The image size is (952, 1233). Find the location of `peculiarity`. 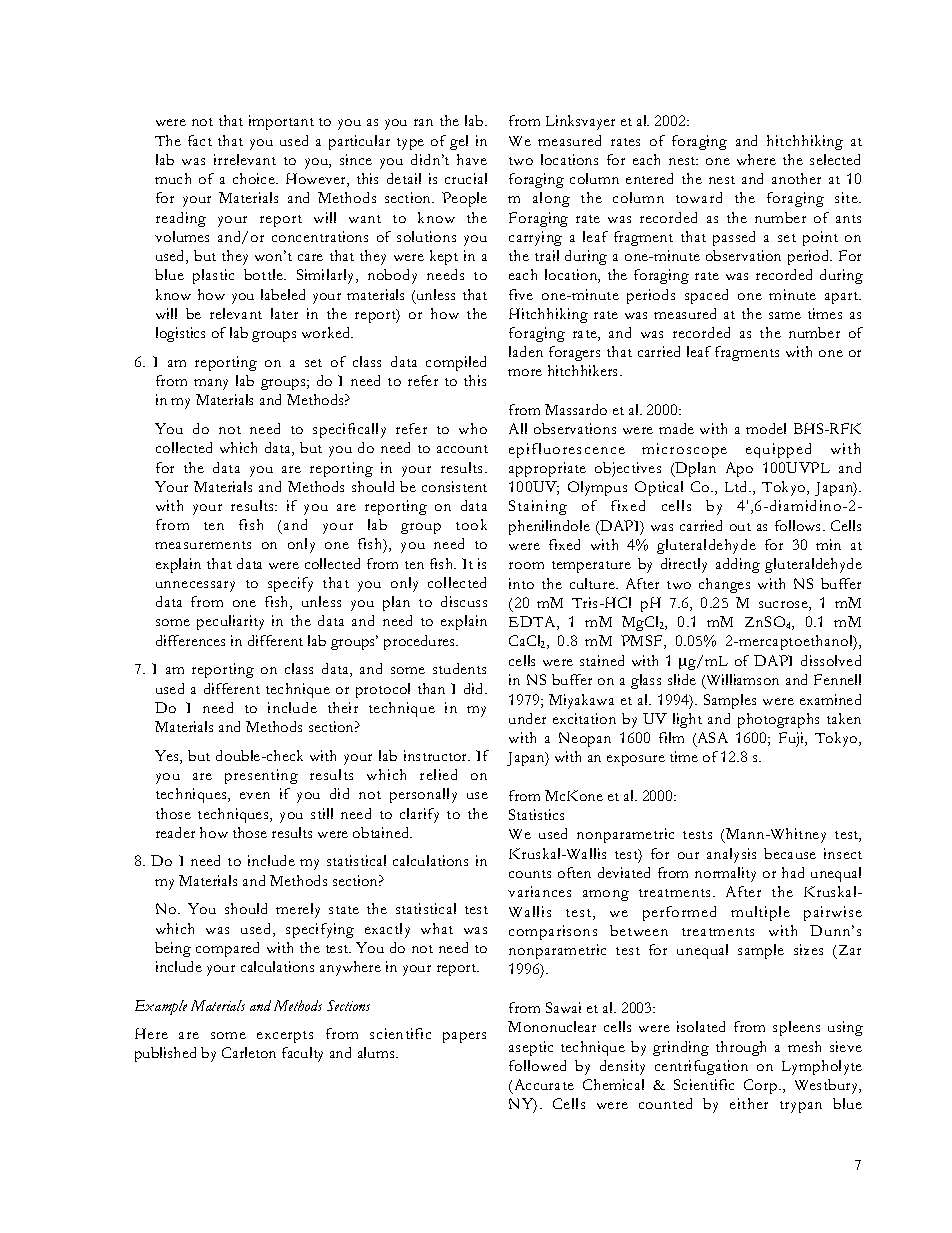

peculiarity is located at coordinates (230, 622).
